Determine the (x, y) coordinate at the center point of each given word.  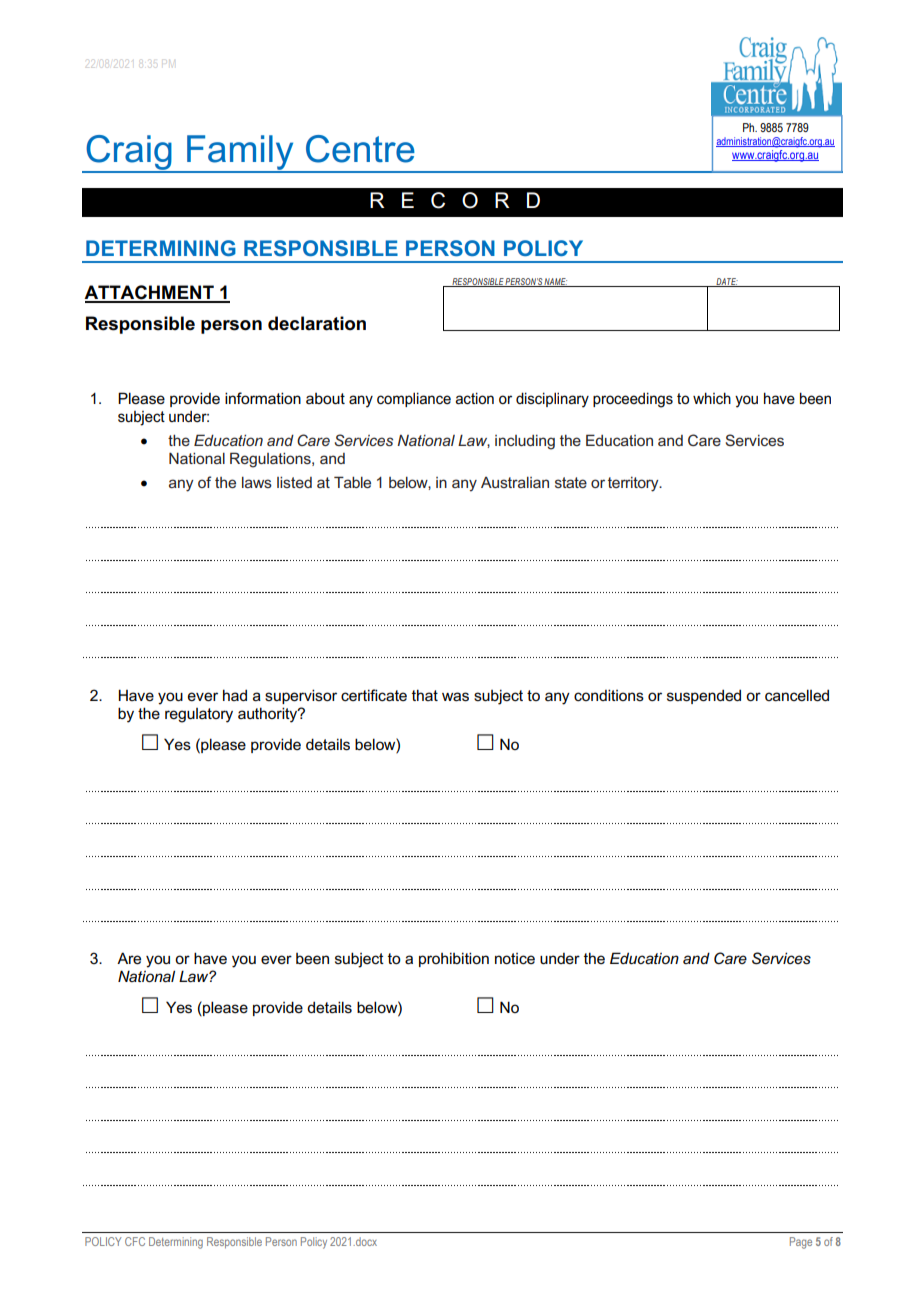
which (712, 398)
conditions (609, 695)
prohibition (454, 959)
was (455, 697)
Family (240, 154)
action (474, 398)
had (235, 695)
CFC (135, 1241)
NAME (555, 282)
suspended (704, 696)
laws (257, 482)
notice (515, 958)
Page (801, 1243)
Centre (360, 149)
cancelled (797, 695)
